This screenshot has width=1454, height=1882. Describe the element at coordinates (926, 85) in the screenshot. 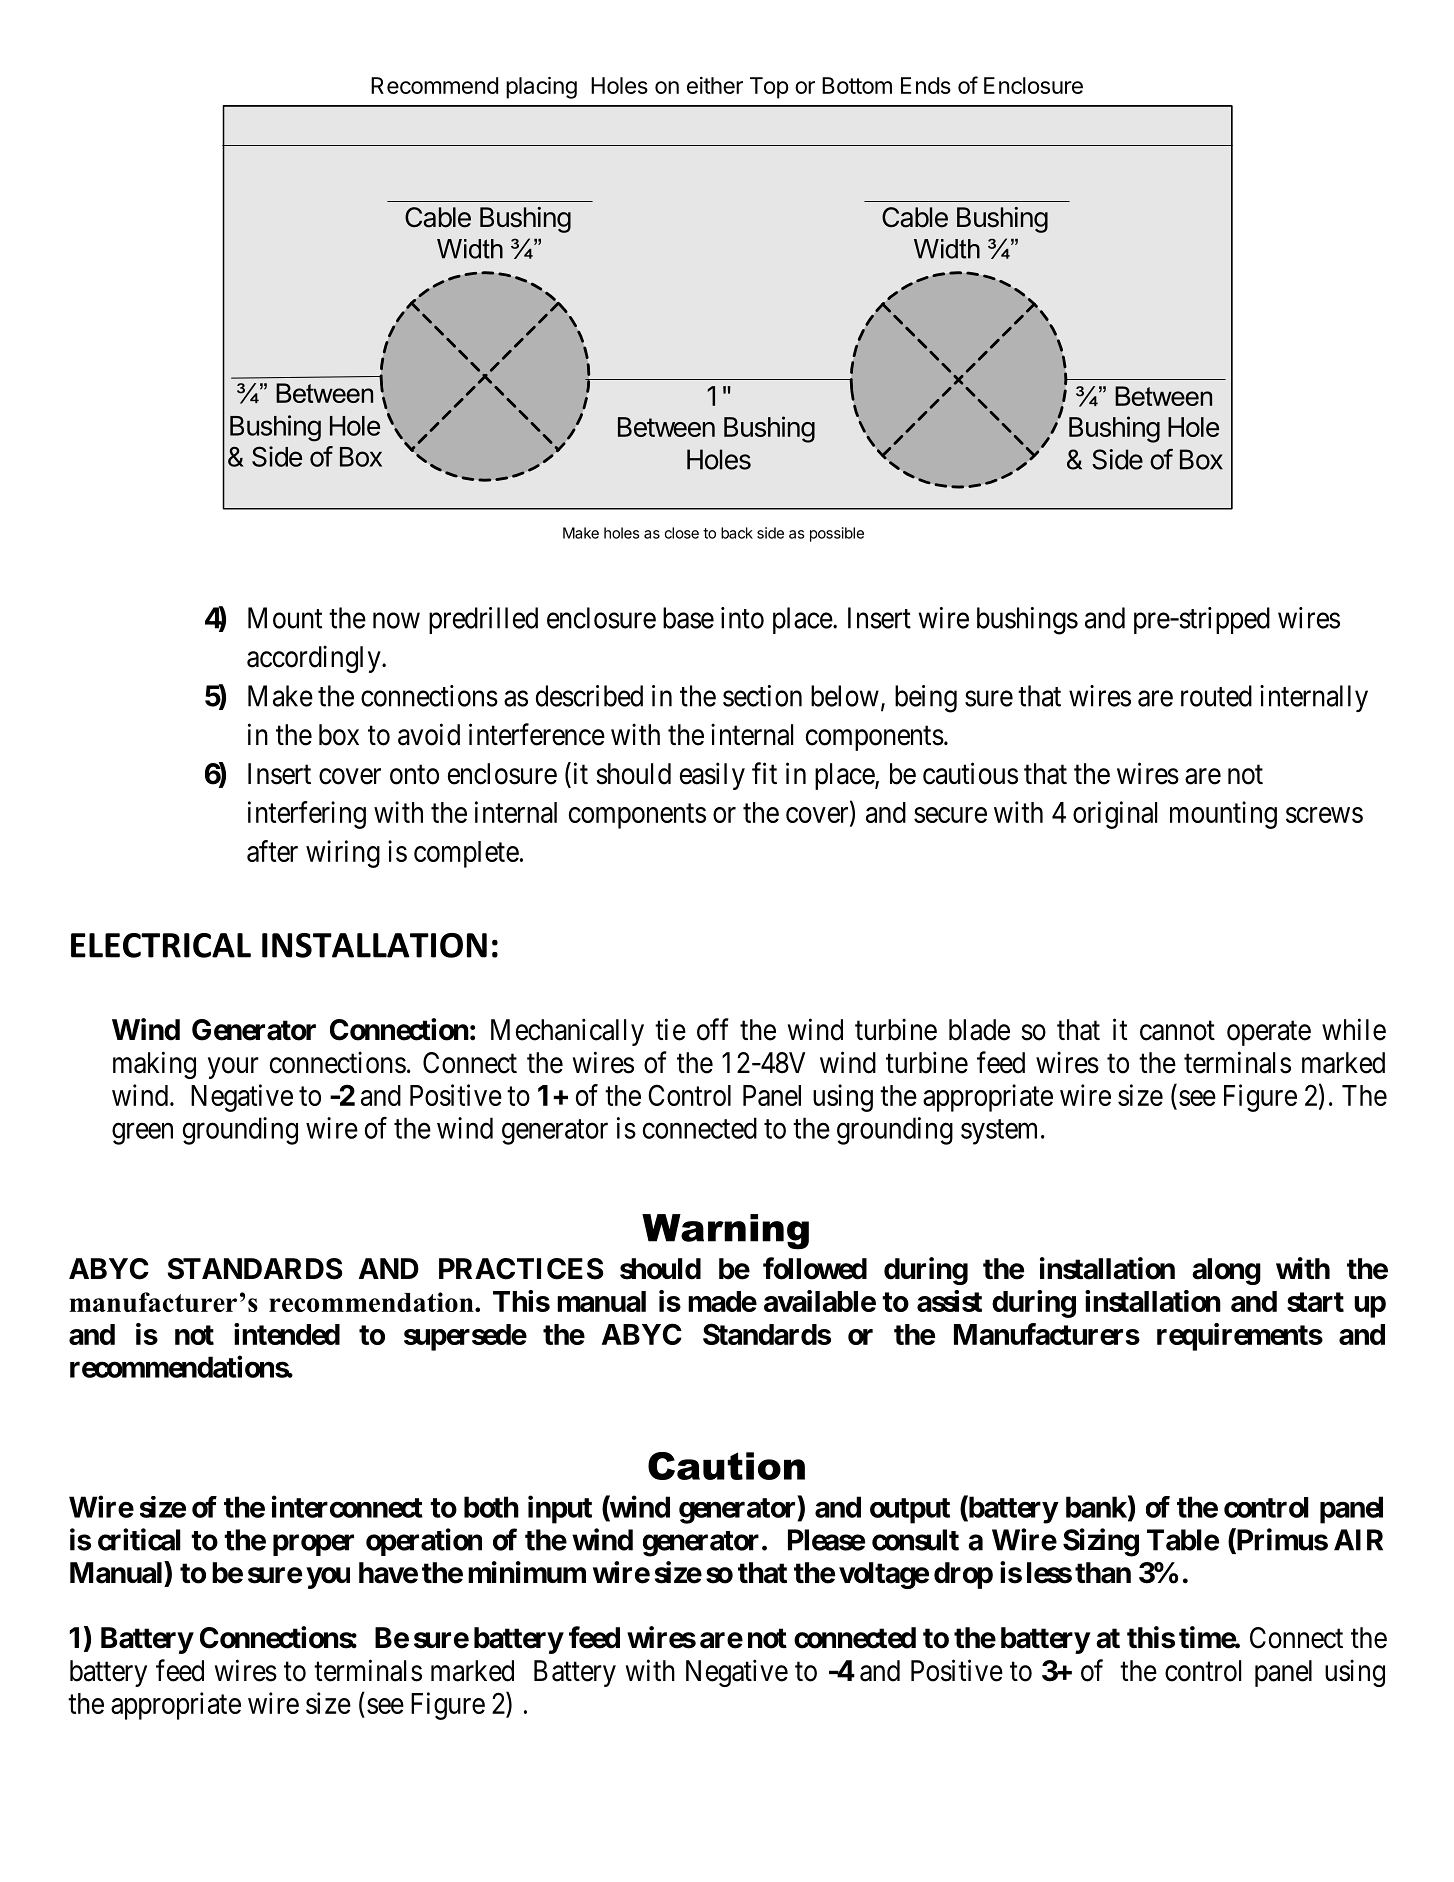

I see `Ends` at that location.
